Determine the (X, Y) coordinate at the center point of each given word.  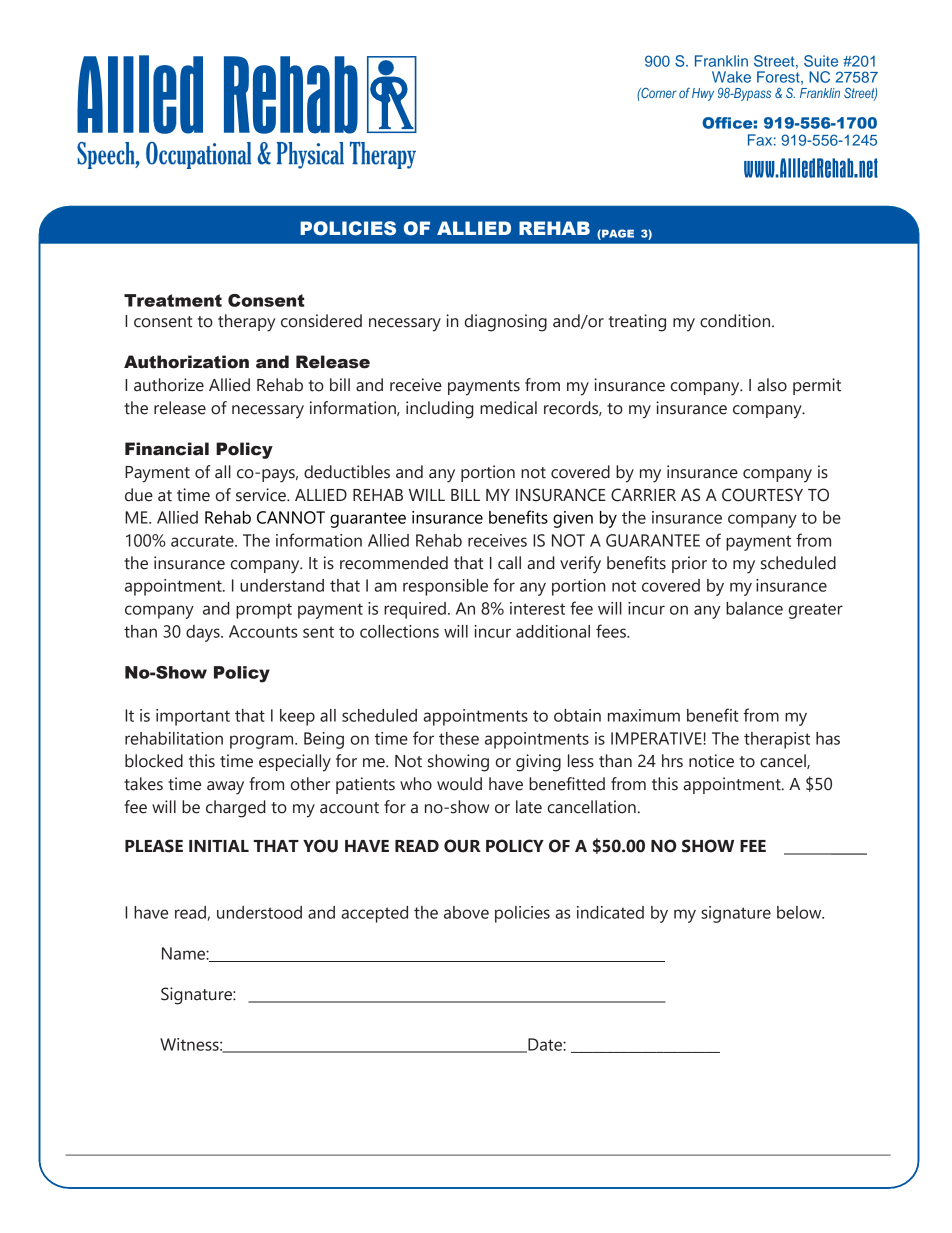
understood (259, 912)
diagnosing (506, 323)
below (800, 912)
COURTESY (762, 495)
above (466, 912)
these (459, 738)
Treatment (173, 300)
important (193, 717)
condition (736, 321)
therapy (246, 323)
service (262, 495)
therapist (777, 740)
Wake (731, 77)
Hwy (703, 94)
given (573, 519)
